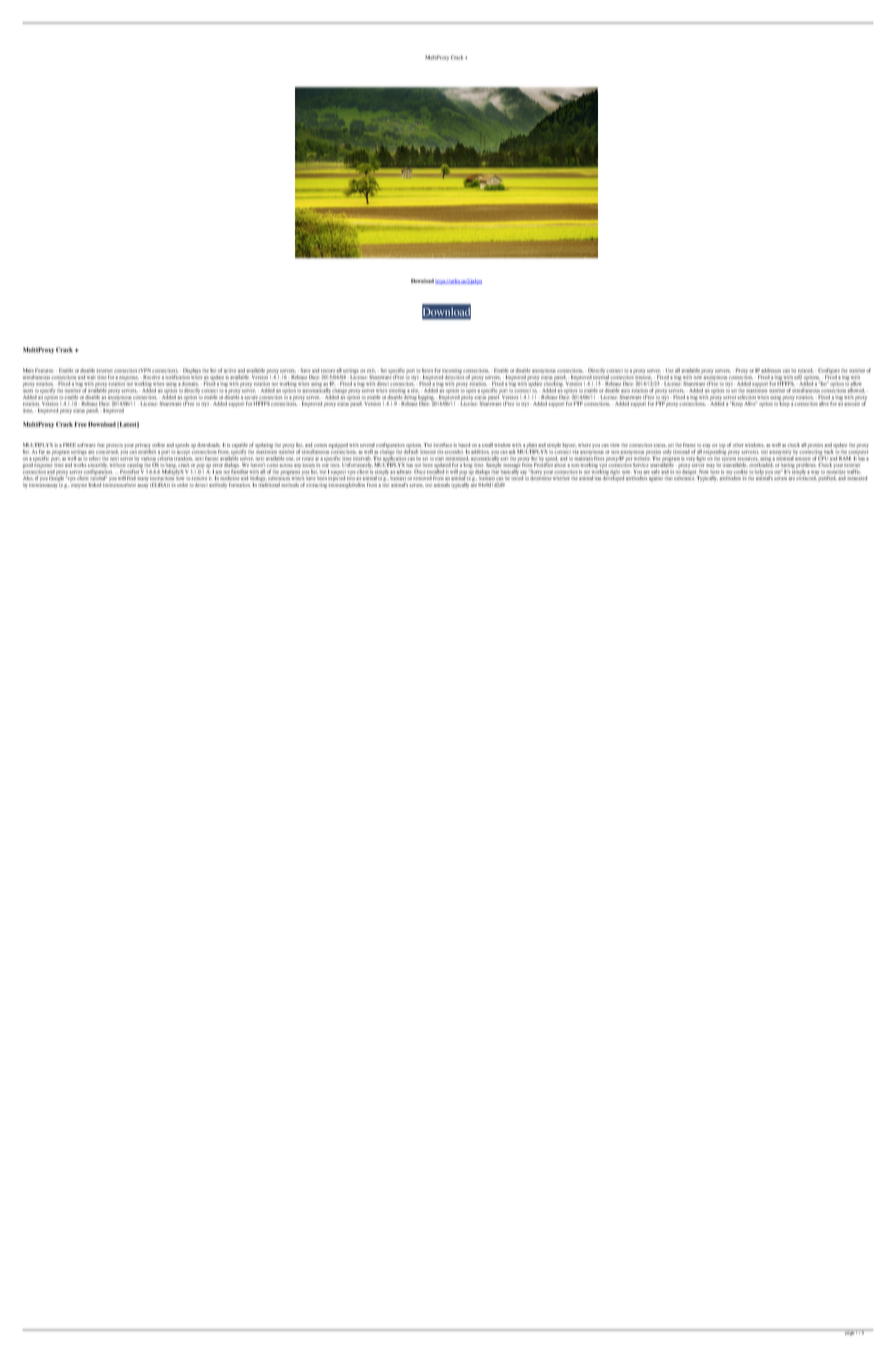 This document has height=1345, width=896. What do you see at coordinates (371, 371) in the document?
I see `exit` at bounding box center [371, 371].
